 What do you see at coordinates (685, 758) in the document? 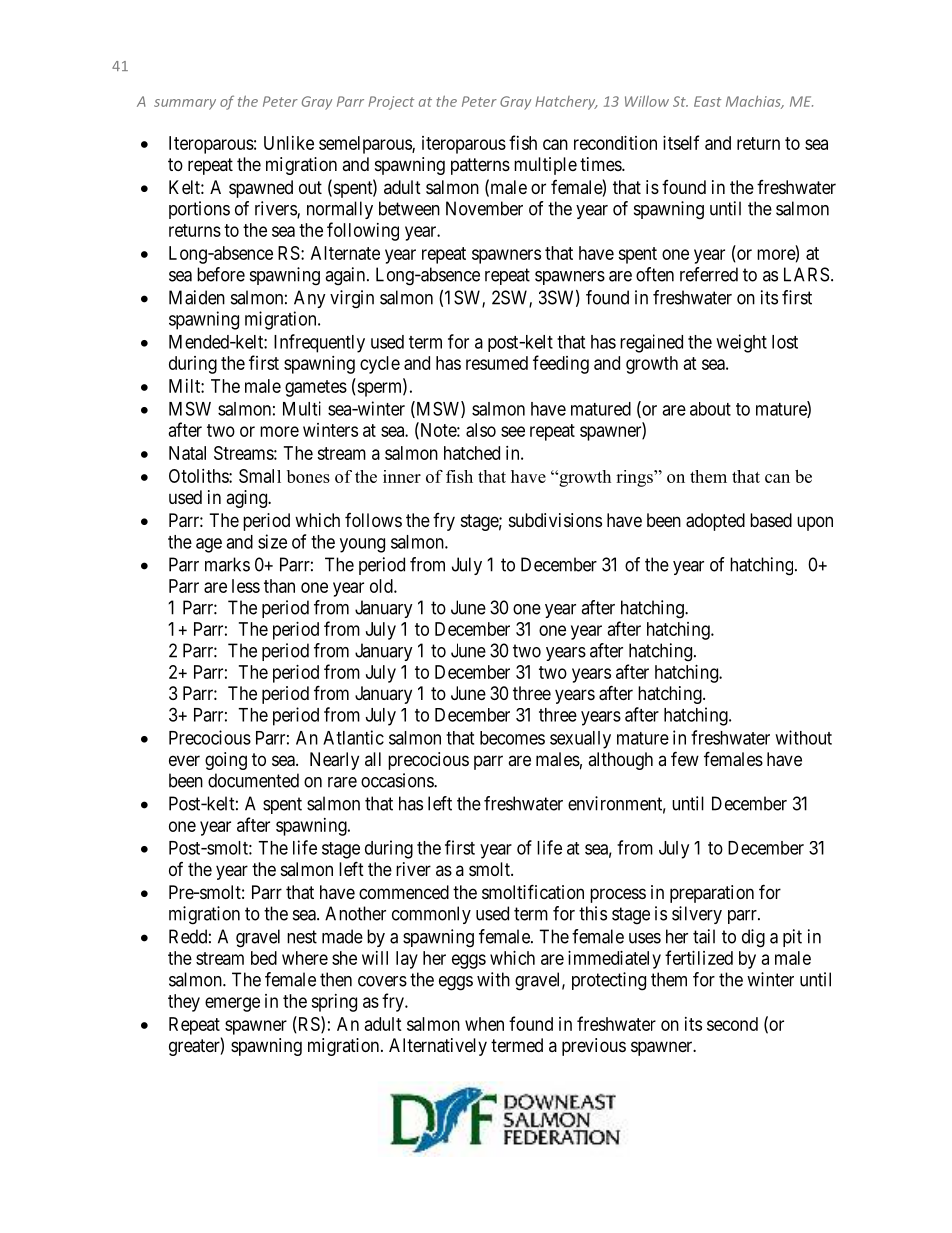
I see `few` at bounding box center [685, 758].
